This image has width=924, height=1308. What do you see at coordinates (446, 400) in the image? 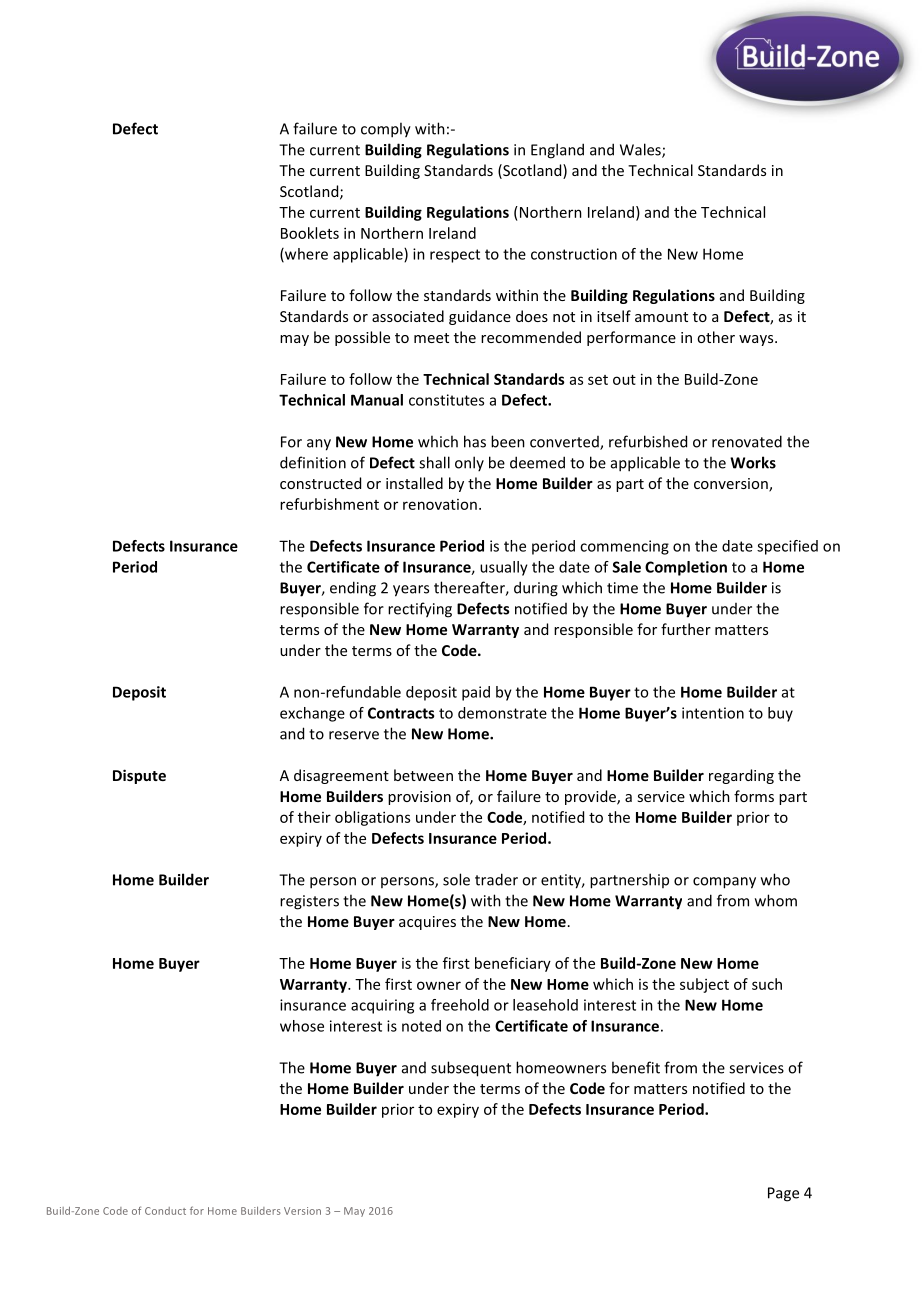
I see `constitutes` at bounding box center [446, 400].
